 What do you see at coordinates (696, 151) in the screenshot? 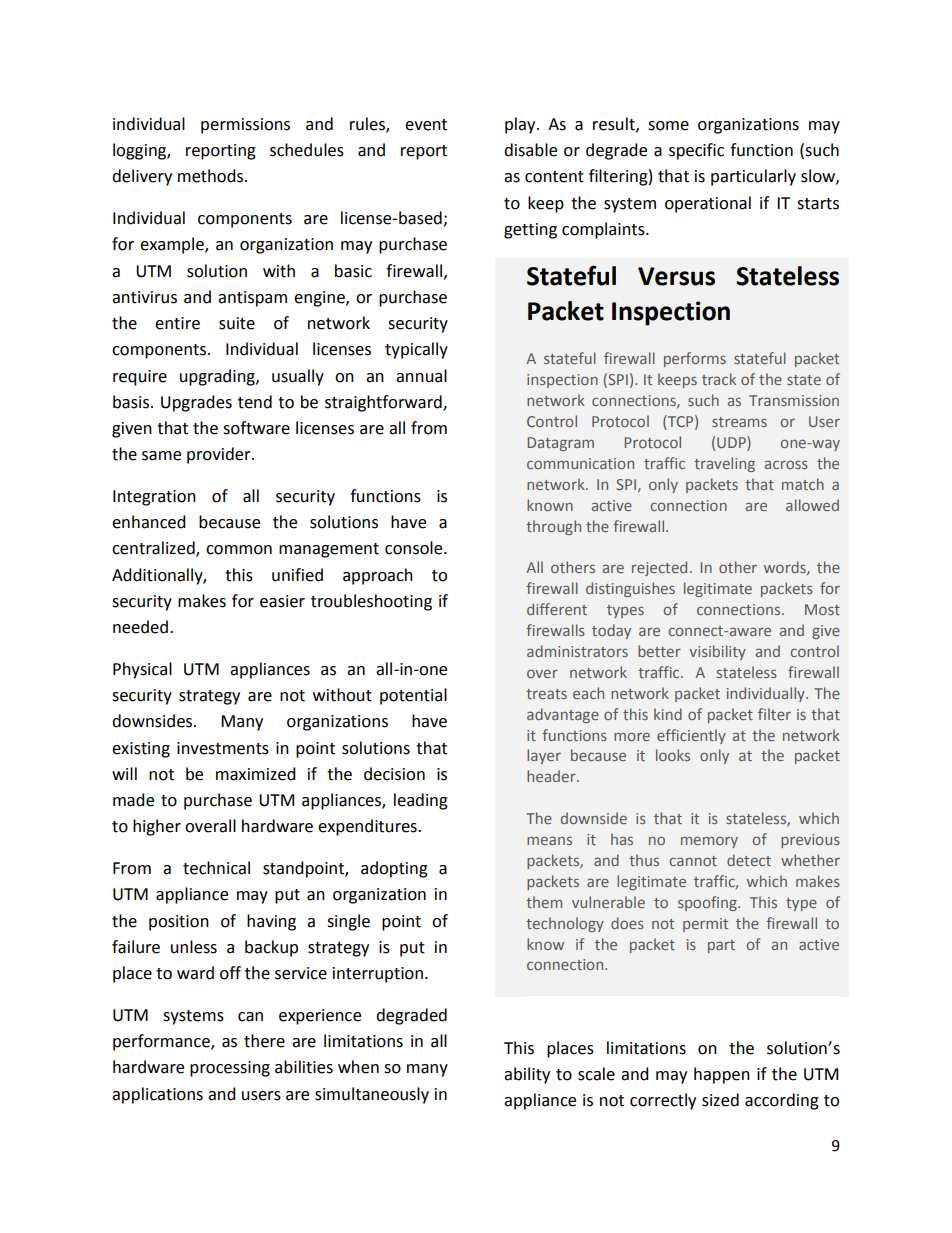
I see `specific` at bounding box center [696, 151].
